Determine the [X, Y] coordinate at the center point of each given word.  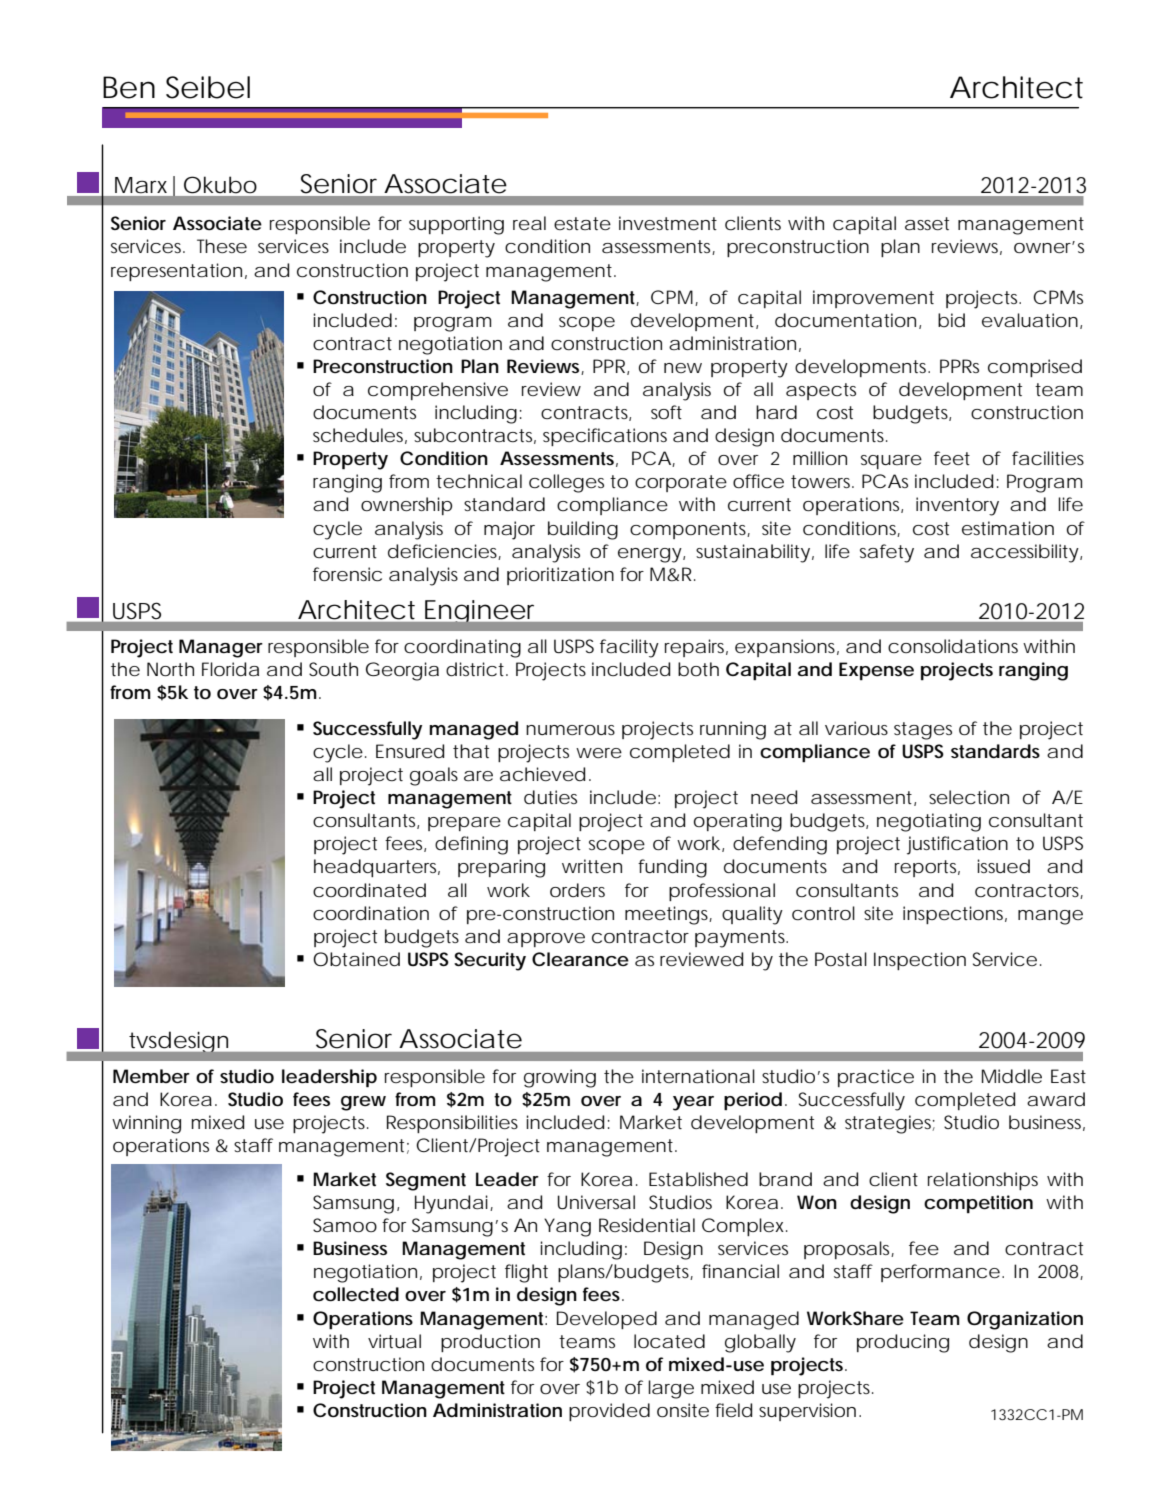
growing [560, 1078]
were [599, 753]
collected [356, 1294]
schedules [360, 436]
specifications [605, 437]
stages [923, 731]
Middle [1012, 1076]
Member [151, 1076]
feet [952, 458]
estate [582, 223]
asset [927, 224]
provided [609, 1412]
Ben [129, 87]
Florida [230, 669]
